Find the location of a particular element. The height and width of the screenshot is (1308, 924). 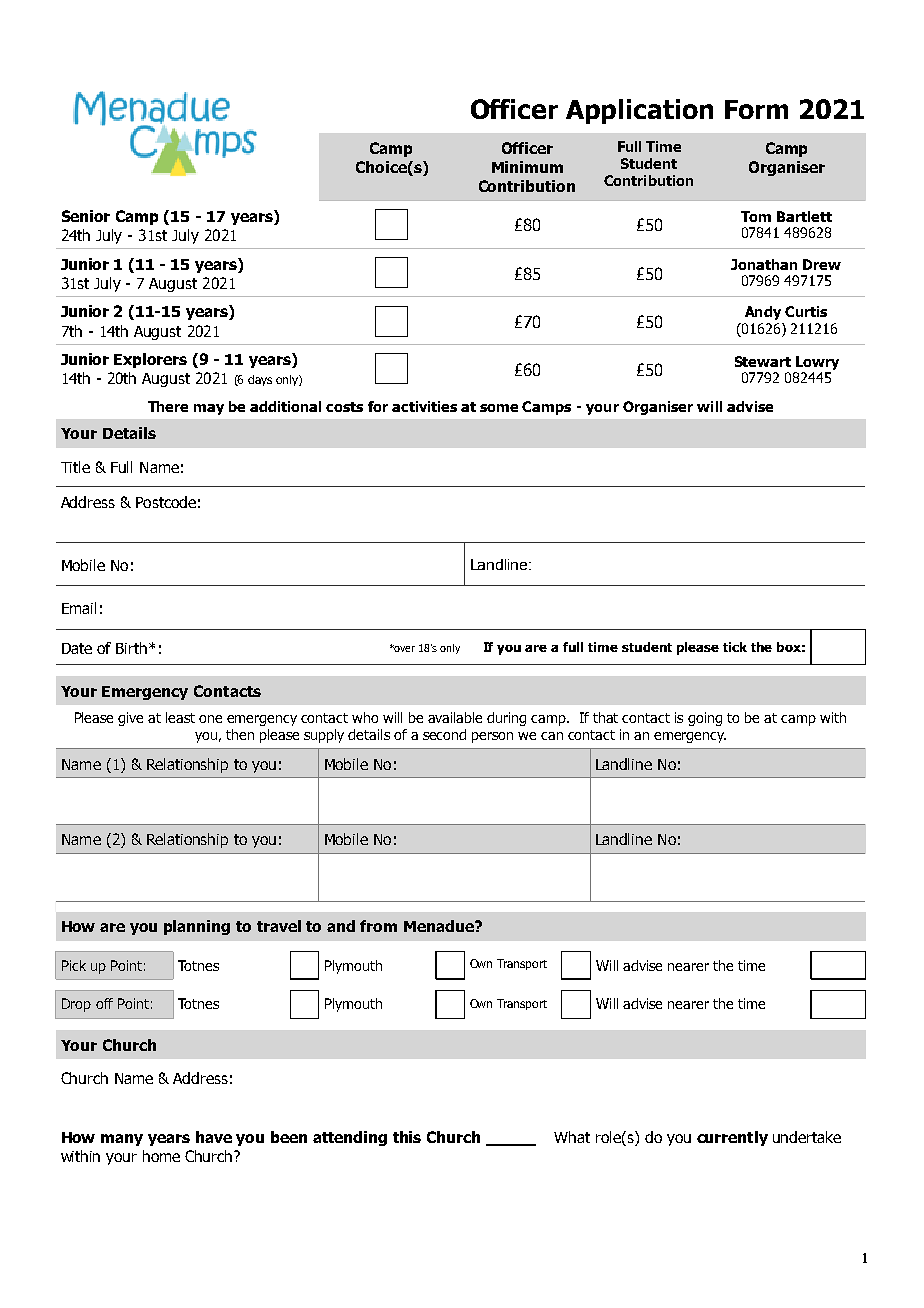

There is located at coordinates (168, 406).
